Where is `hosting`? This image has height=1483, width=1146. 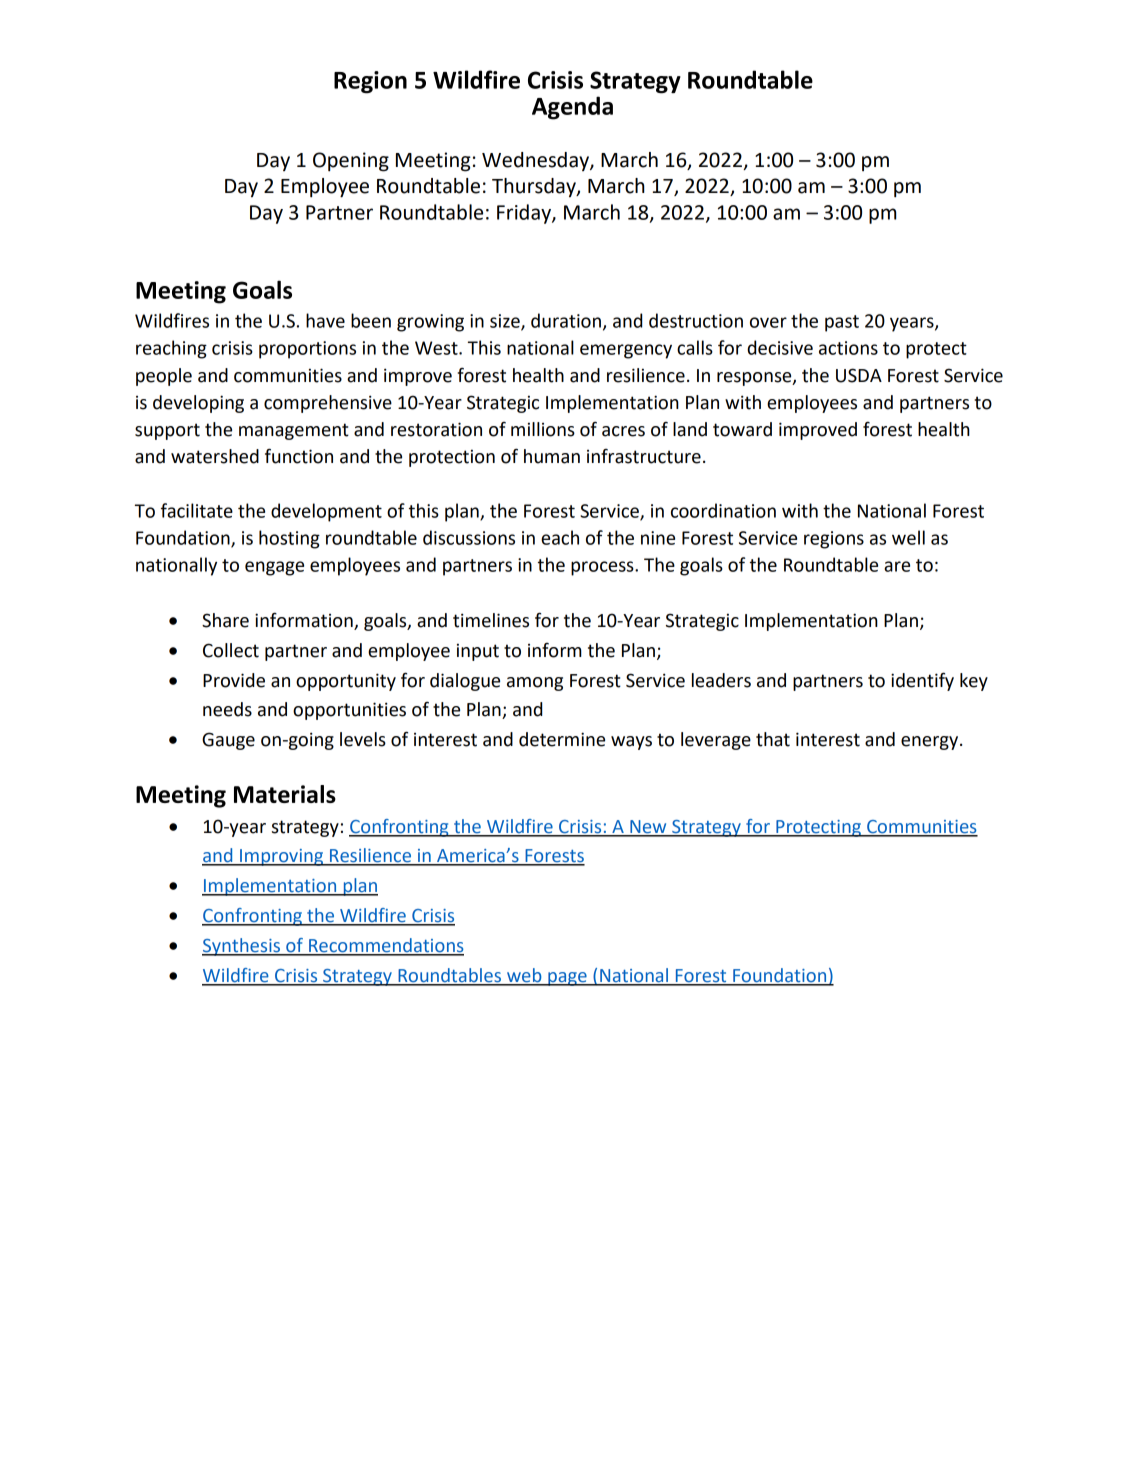
hosting is located at coordinates (289, 539).
